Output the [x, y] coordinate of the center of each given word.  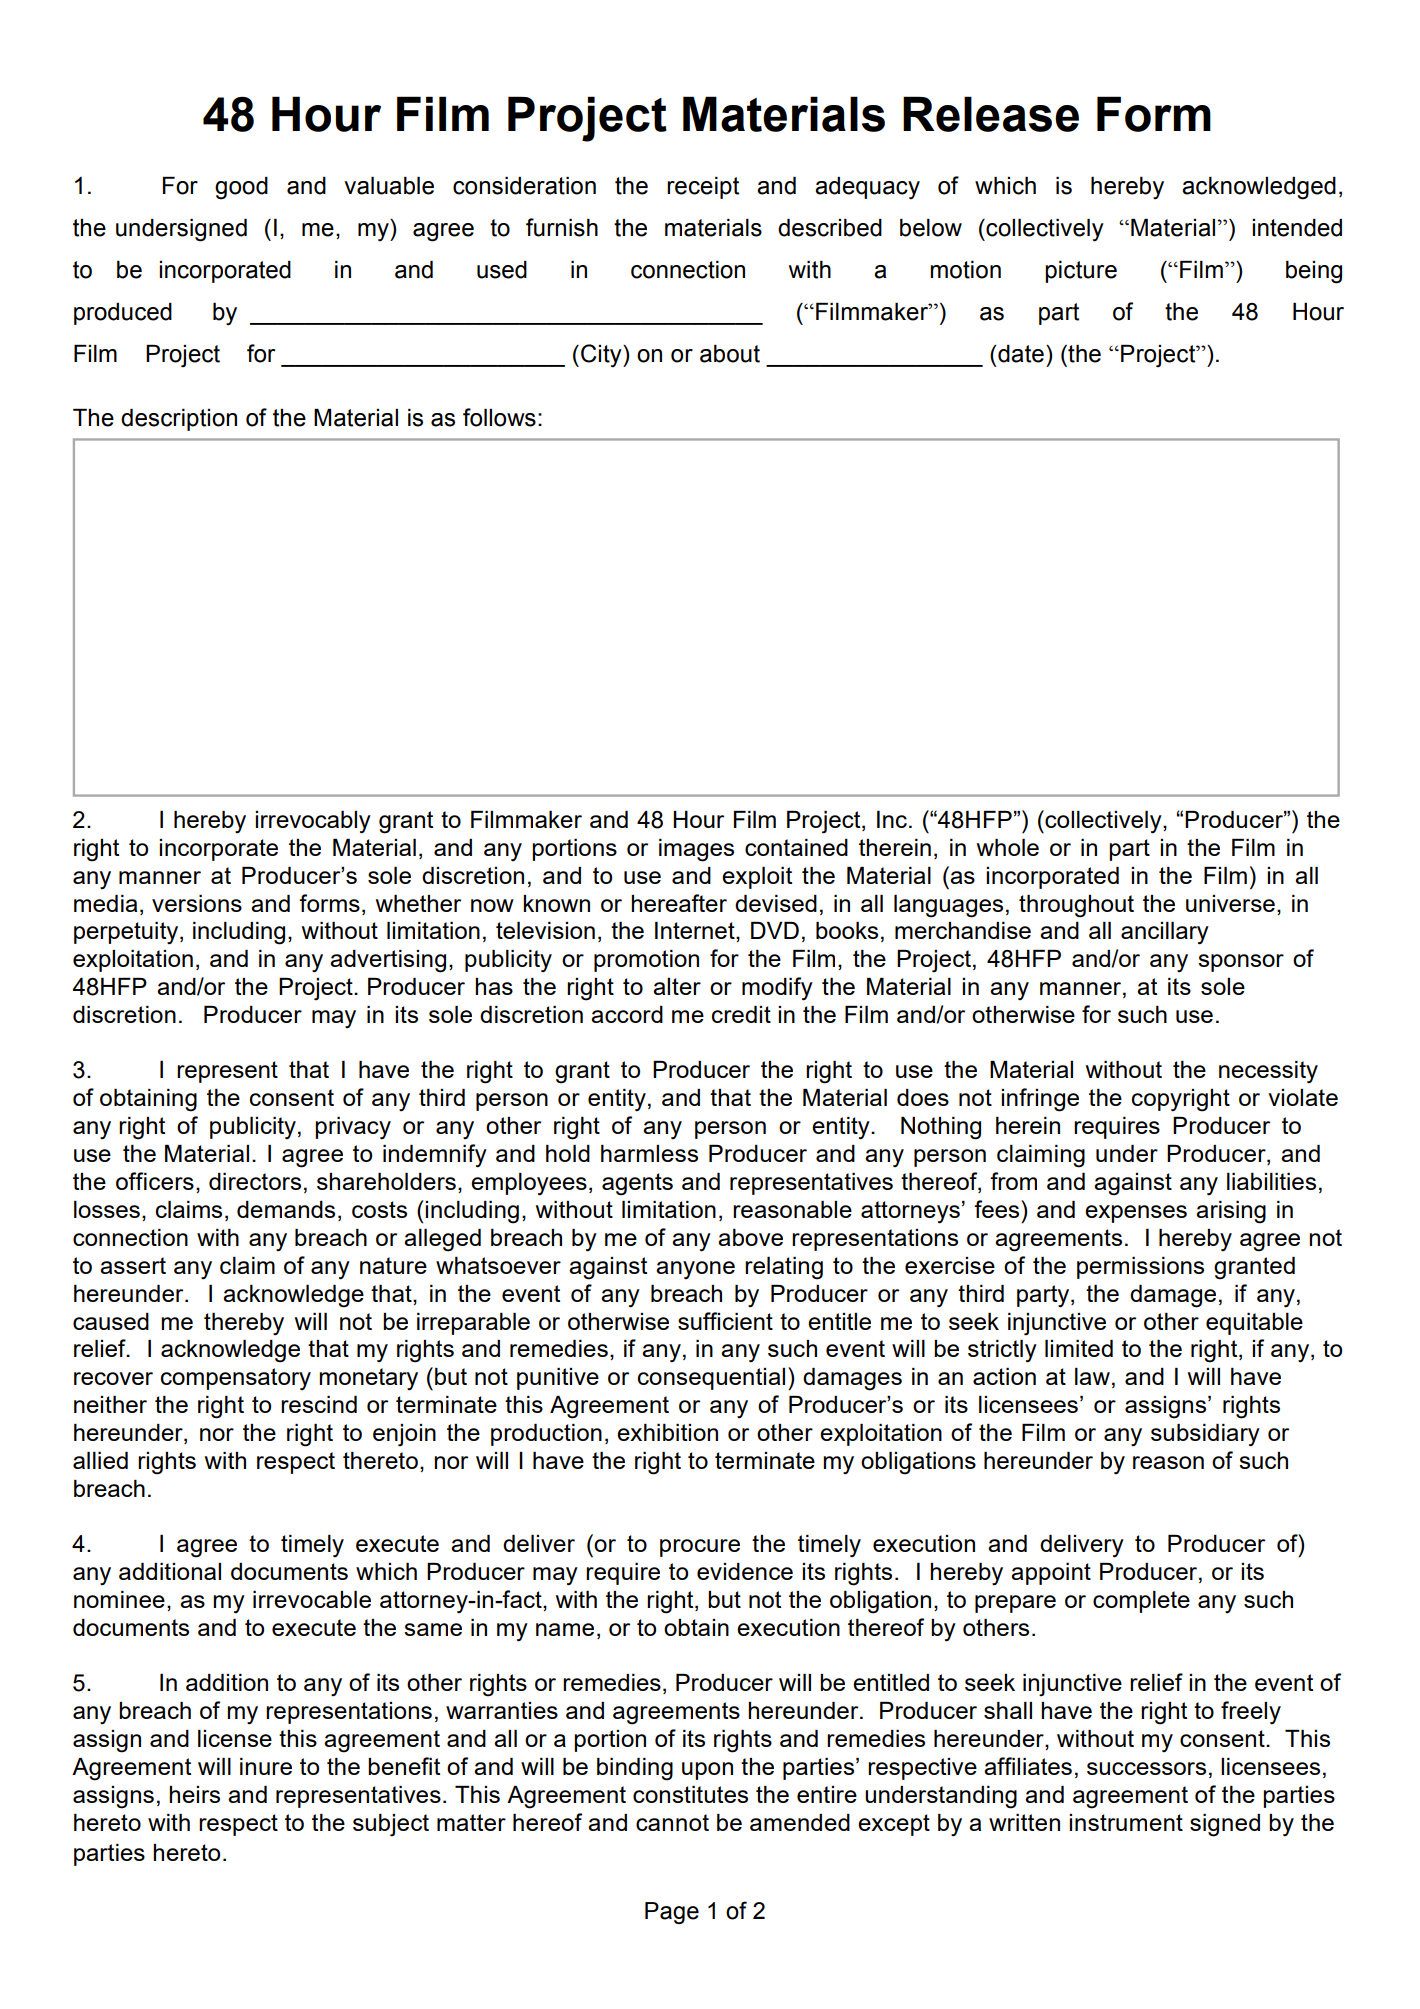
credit [741, 1014]
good [241, 188]
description [179, 420]
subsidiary [1205, 1435]
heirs [194, 1794]
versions [197, 903]
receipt [703, 188]
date [1021, 354]
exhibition [667, 1432]
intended [1297, 228]
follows [499, 417]
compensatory [236, 1379]
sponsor [1241, 963]
